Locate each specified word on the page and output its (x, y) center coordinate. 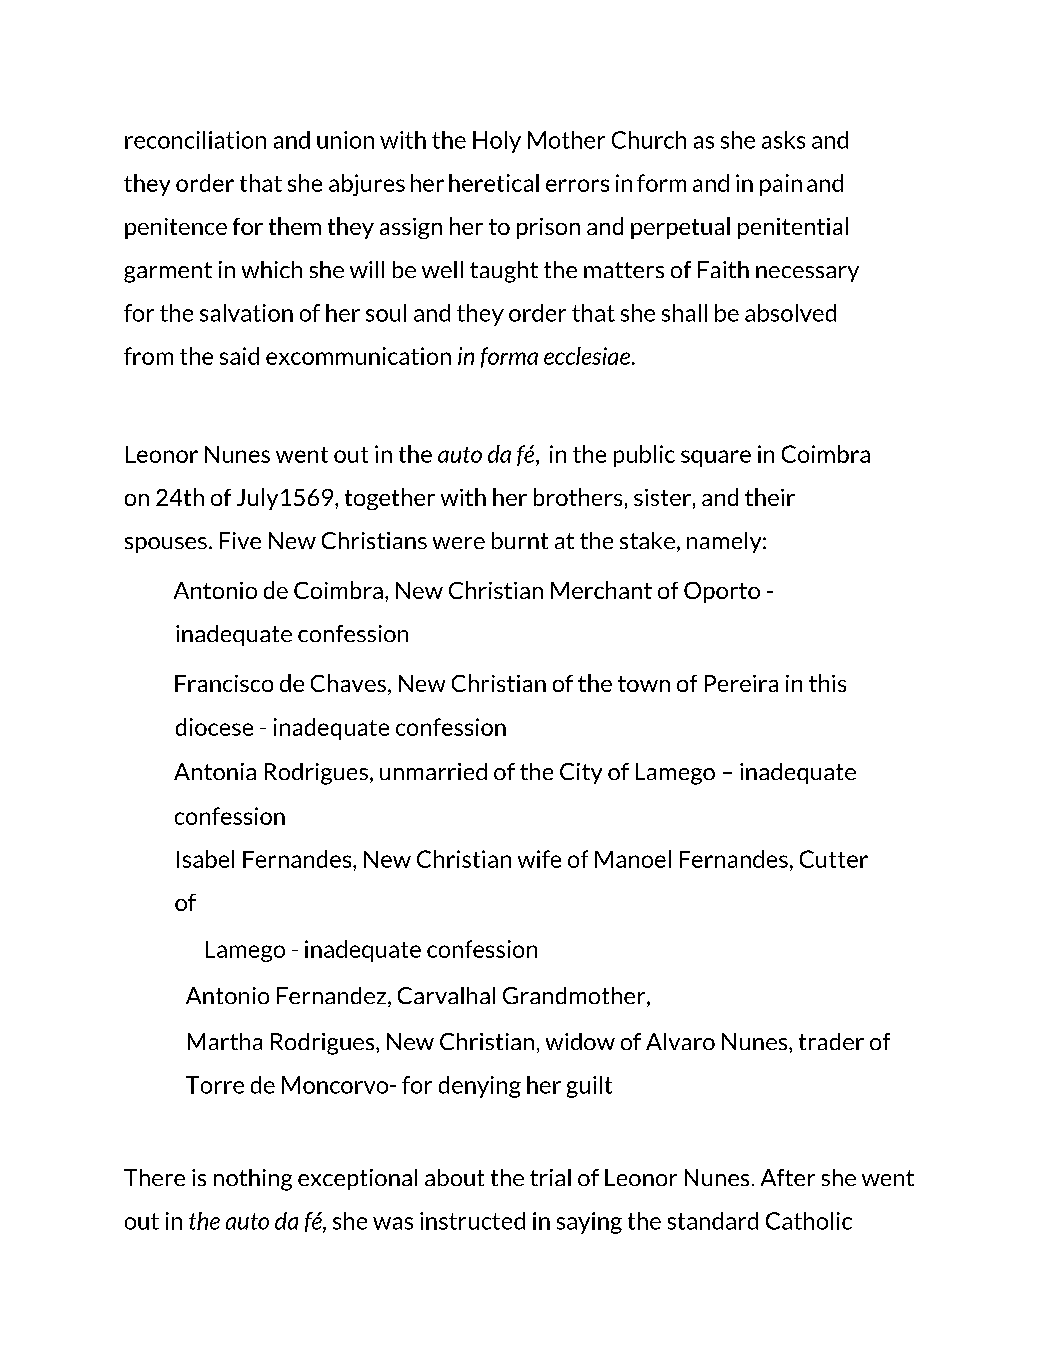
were (459, 543)
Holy (497, 142)
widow (580, 1041)
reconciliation (195, 140)
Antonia (215, 771)
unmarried (433, 771)
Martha (225, 1041)
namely (725, 542)
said (239, 356)
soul (386, 313)
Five (240, 540)
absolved (790, 313)
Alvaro (680, 1041)
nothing (253, 1180)
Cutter (834, 859)
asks (783, 140)
